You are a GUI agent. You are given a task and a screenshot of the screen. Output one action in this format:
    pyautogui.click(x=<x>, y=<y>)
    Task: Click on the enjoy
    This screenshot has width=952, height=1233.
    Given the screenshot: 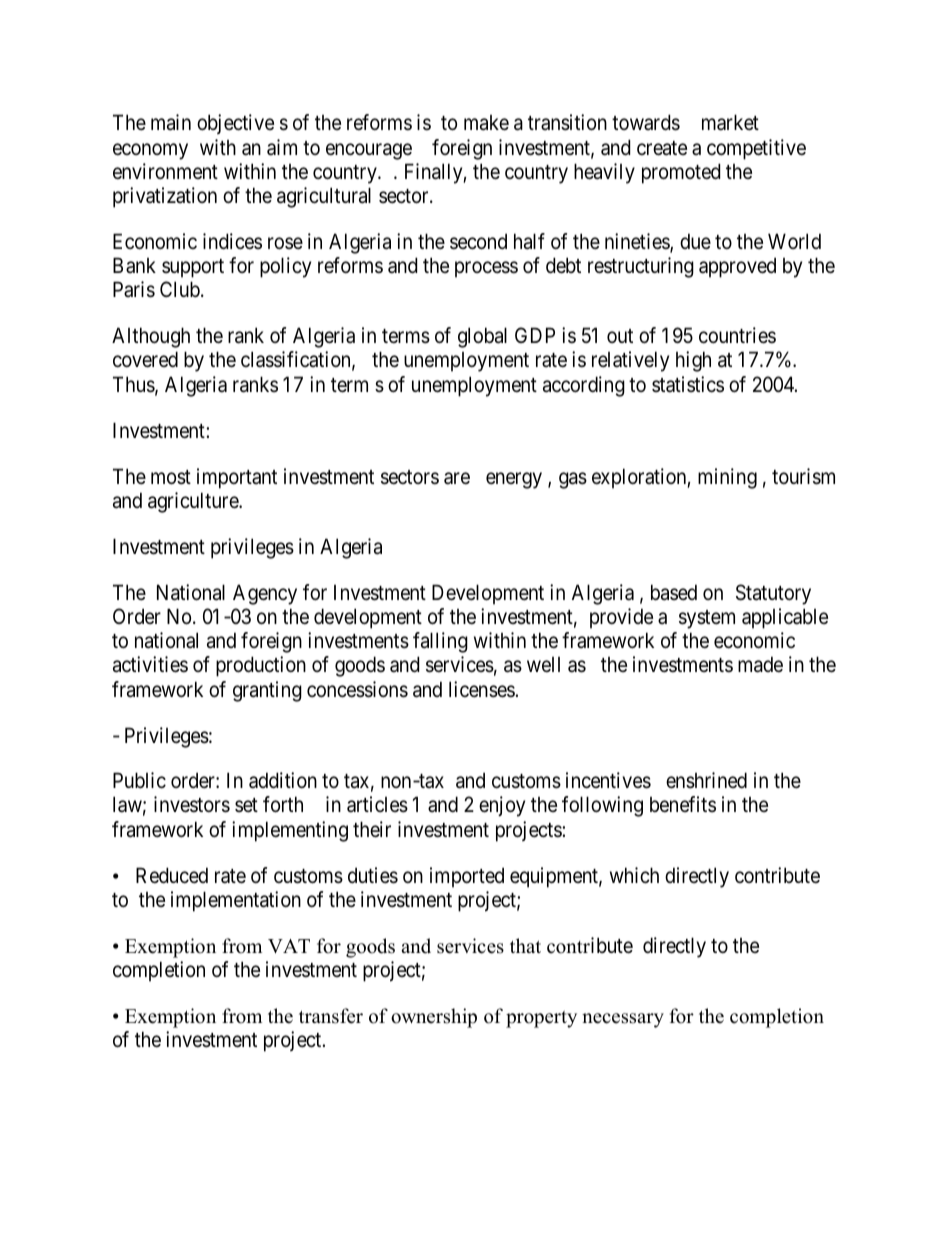 What is the action you would take?
    pyautogui.click(x=502, y=806)
